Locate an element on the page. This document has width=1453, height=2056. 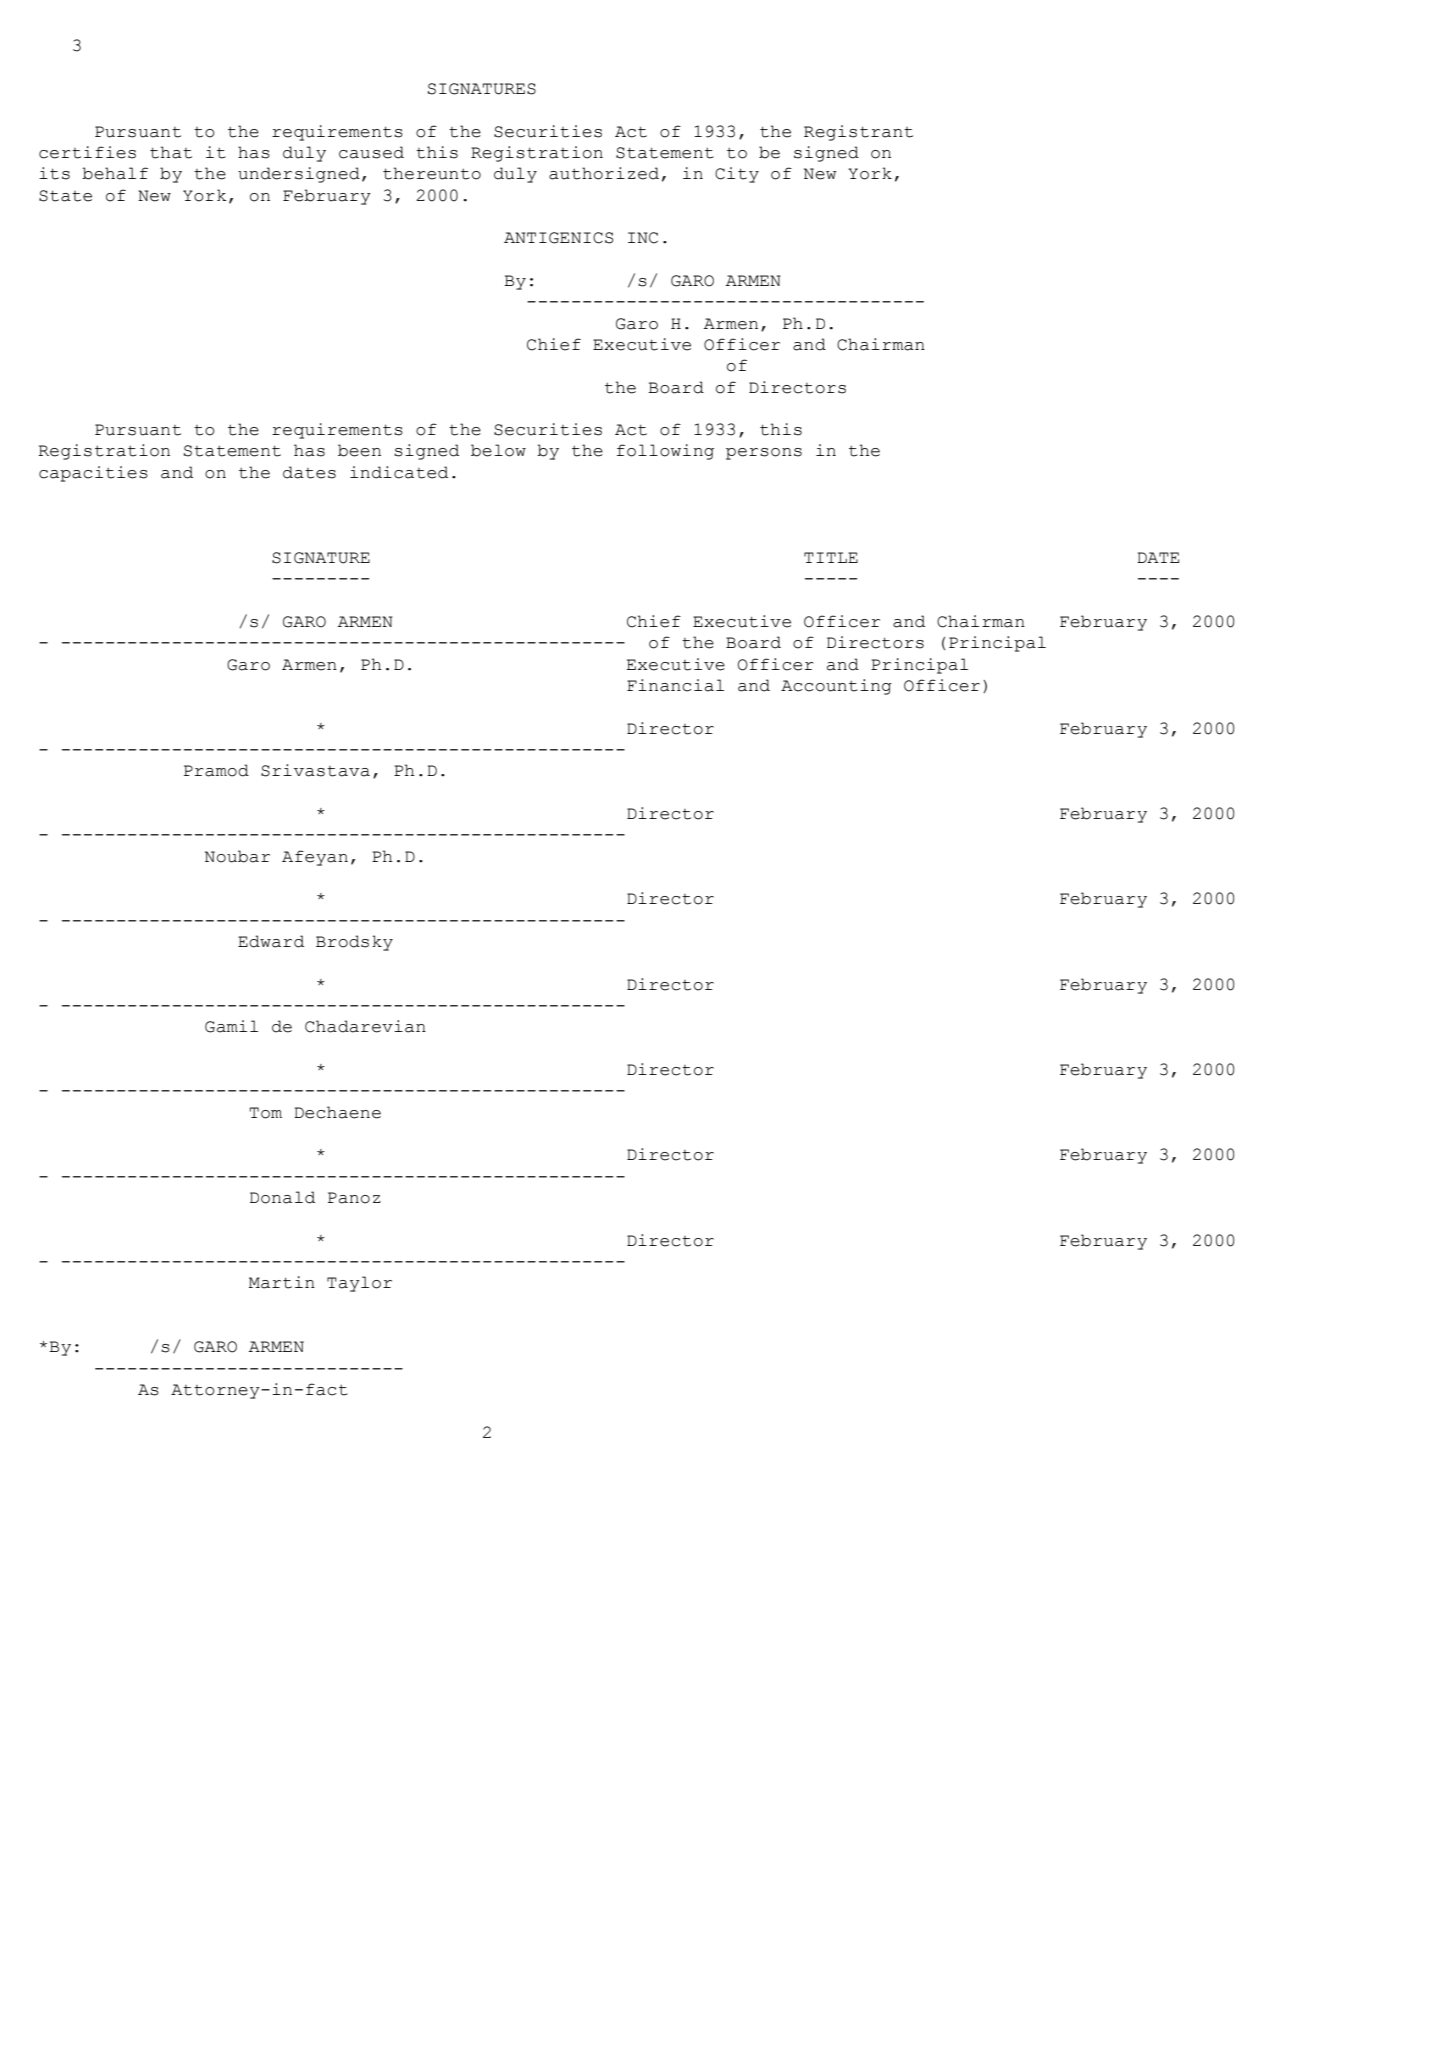
City is located at coordinates (737, 175).
